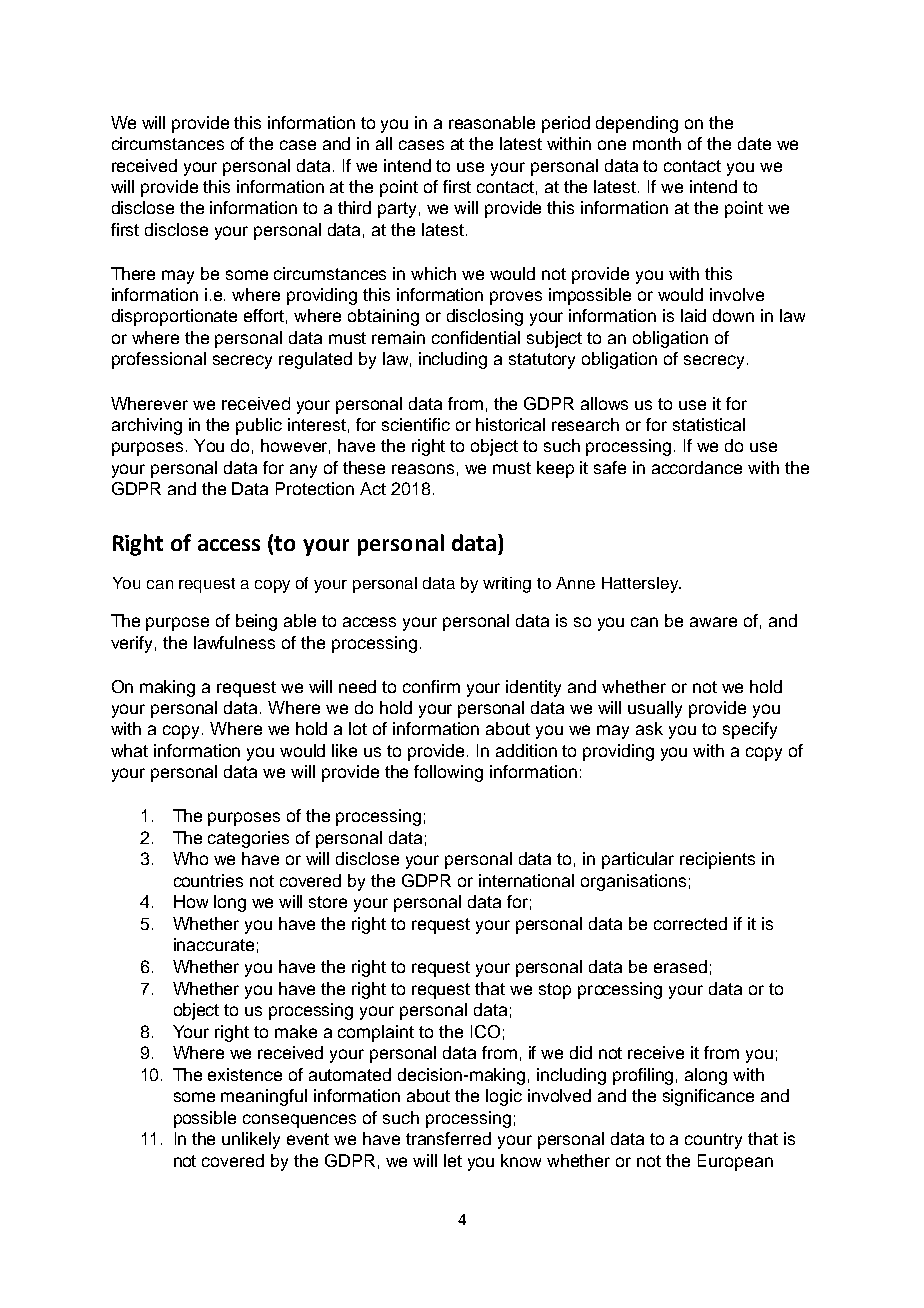 This screenshot has height=1308, width=924. What do you see at coordinates (354, 207) in the screenshot?
I see `third` at bounding box center [354, 207].
